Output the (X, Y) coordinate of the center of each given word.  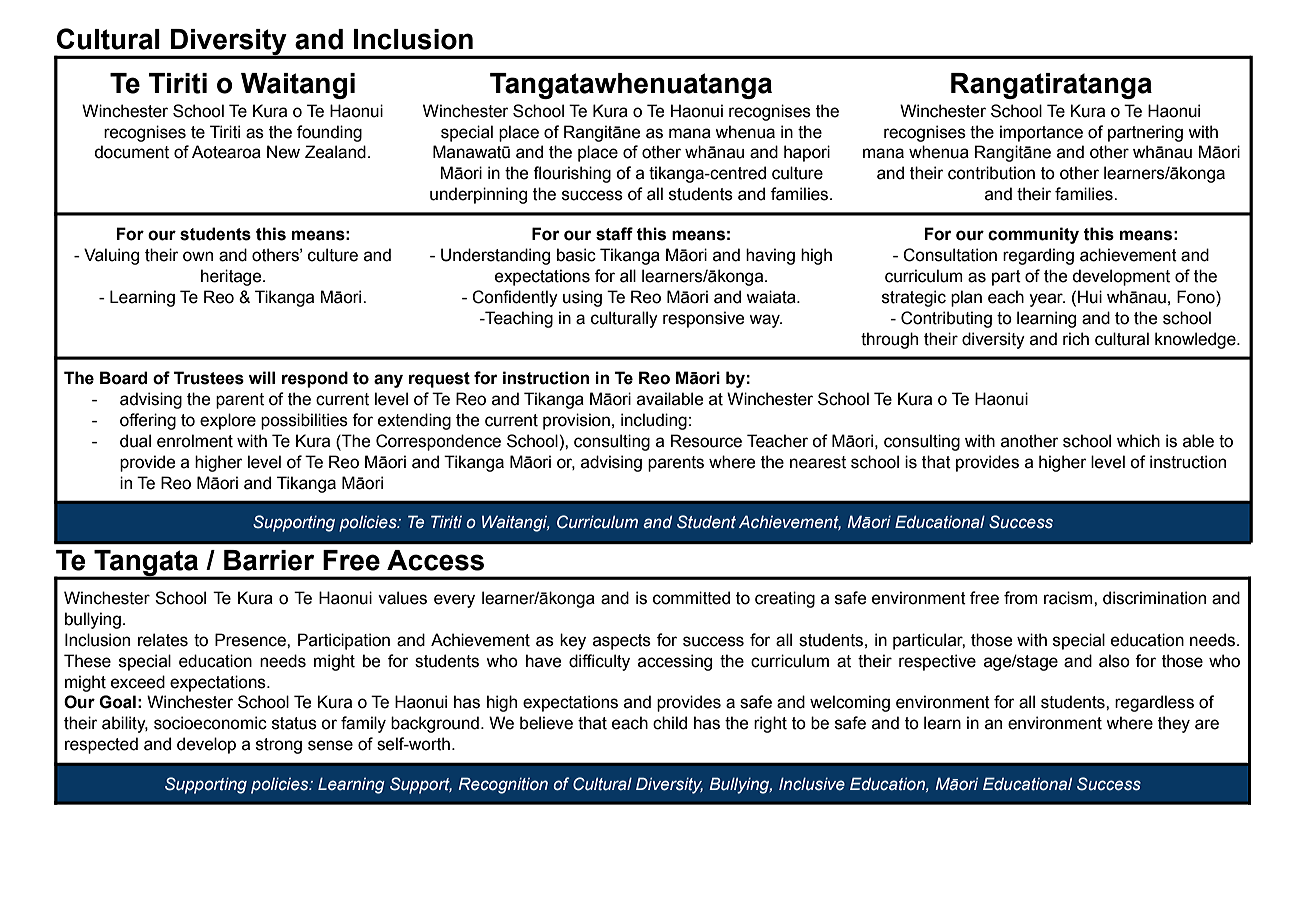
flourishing (572, 174)
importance (1041, 133)
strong (279, 746)
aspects (622, 642)
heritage (232, 277)
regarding (1038, 256)
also (1114, 661)
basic (576, 255)
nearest (818, 462)
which (1138, 441)
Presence (251, 640)
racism (1069, 598)
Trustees (209, 378)
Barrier (269, 560)
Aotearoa (226, 152)
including (654, 421)
